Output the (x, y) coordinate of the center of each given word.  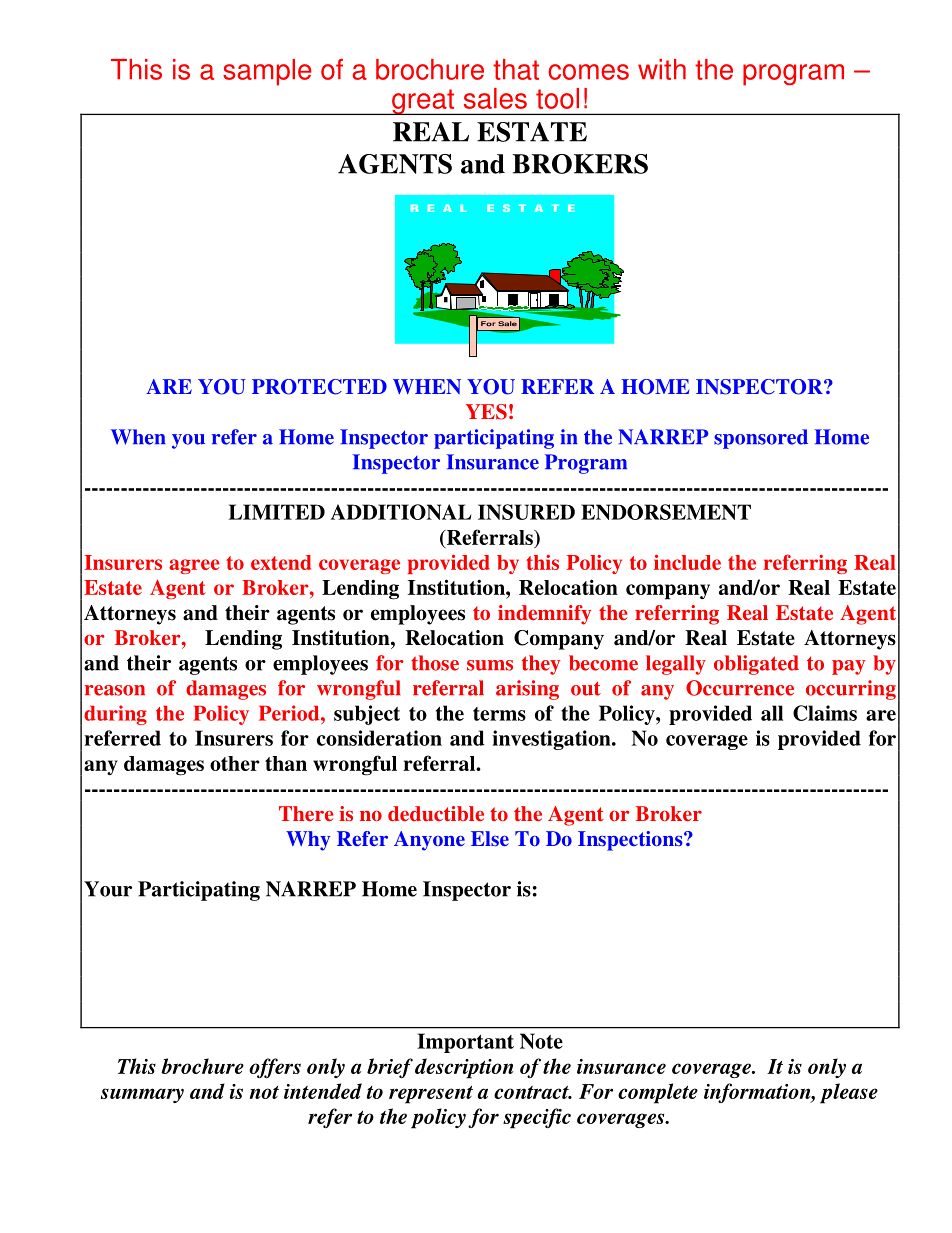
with (662, 69)
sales (495, 98)
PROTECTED (319, 387)
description (464, 1068)
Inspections (631, 841)
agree (194, 566)
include (687, 562)
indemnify (544, 615)
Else (490, 838)
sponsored (761, 439)
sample (267, 72)
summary (142, 1095)
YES (486, 412)
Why (308, 841)
